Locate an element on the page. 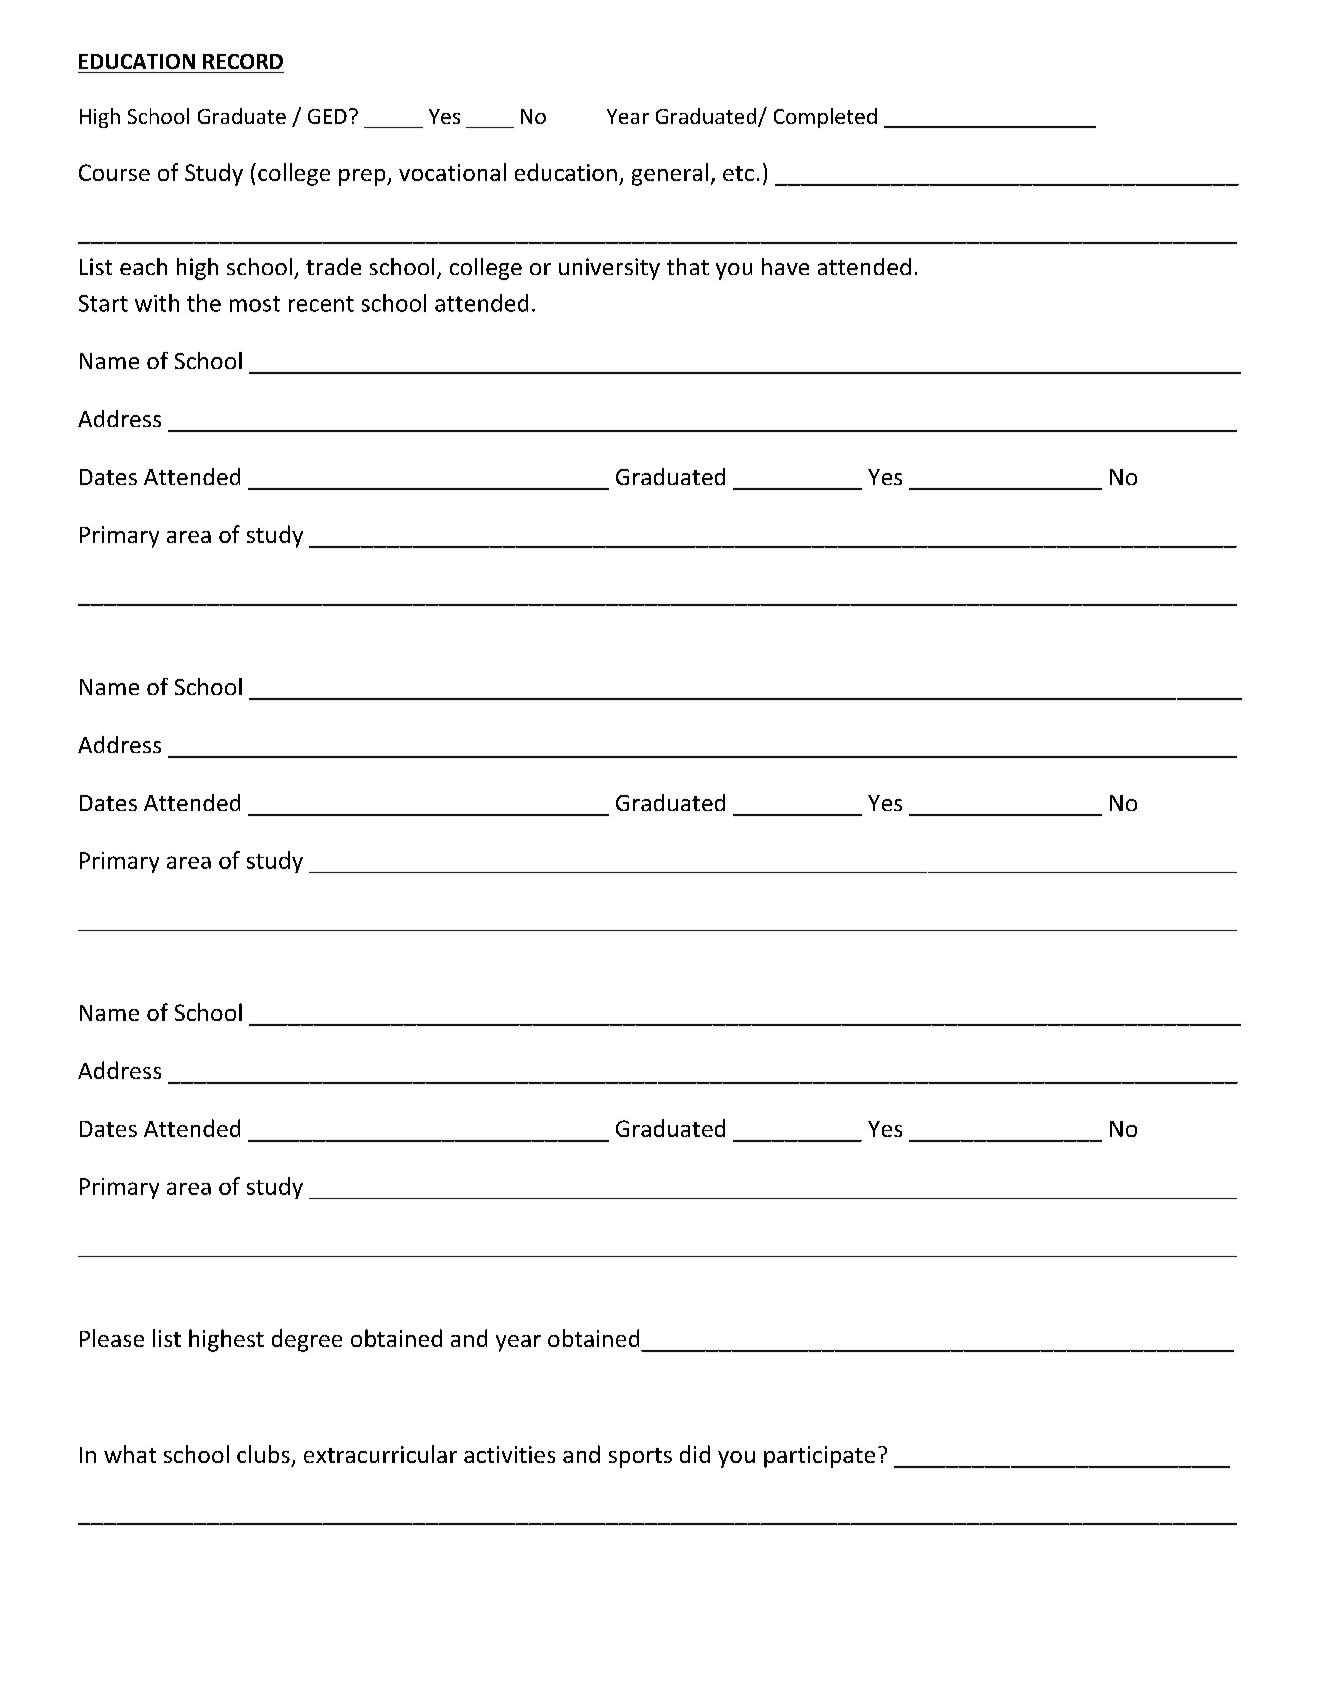 The height and width of the page is (1708, 1320). activities is located at coordinates (509, 1454).
